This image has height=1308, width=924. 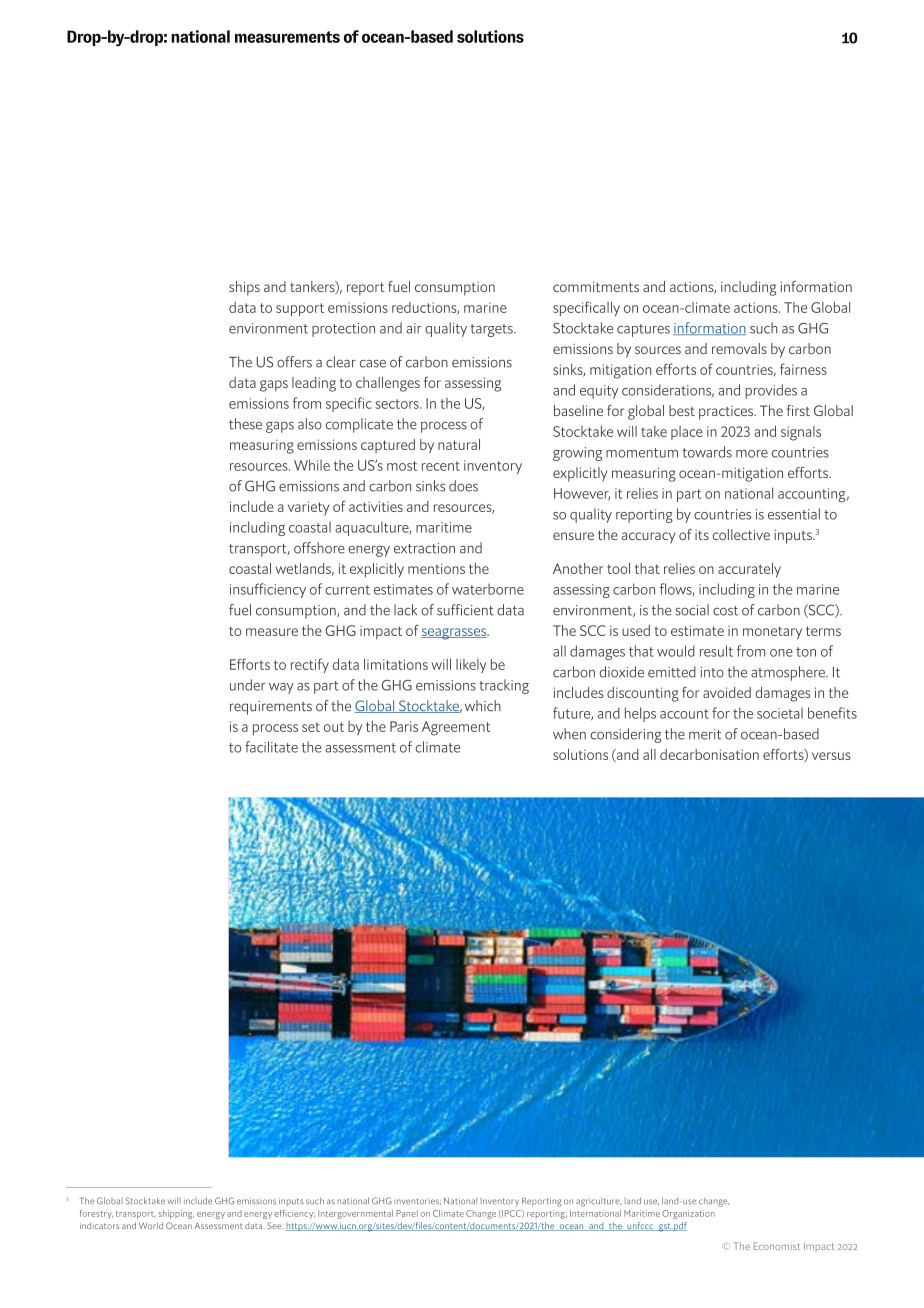 What do you see at coordinates (471, 666) in the image?
I see `likely` at bounding box center [471, 666].
